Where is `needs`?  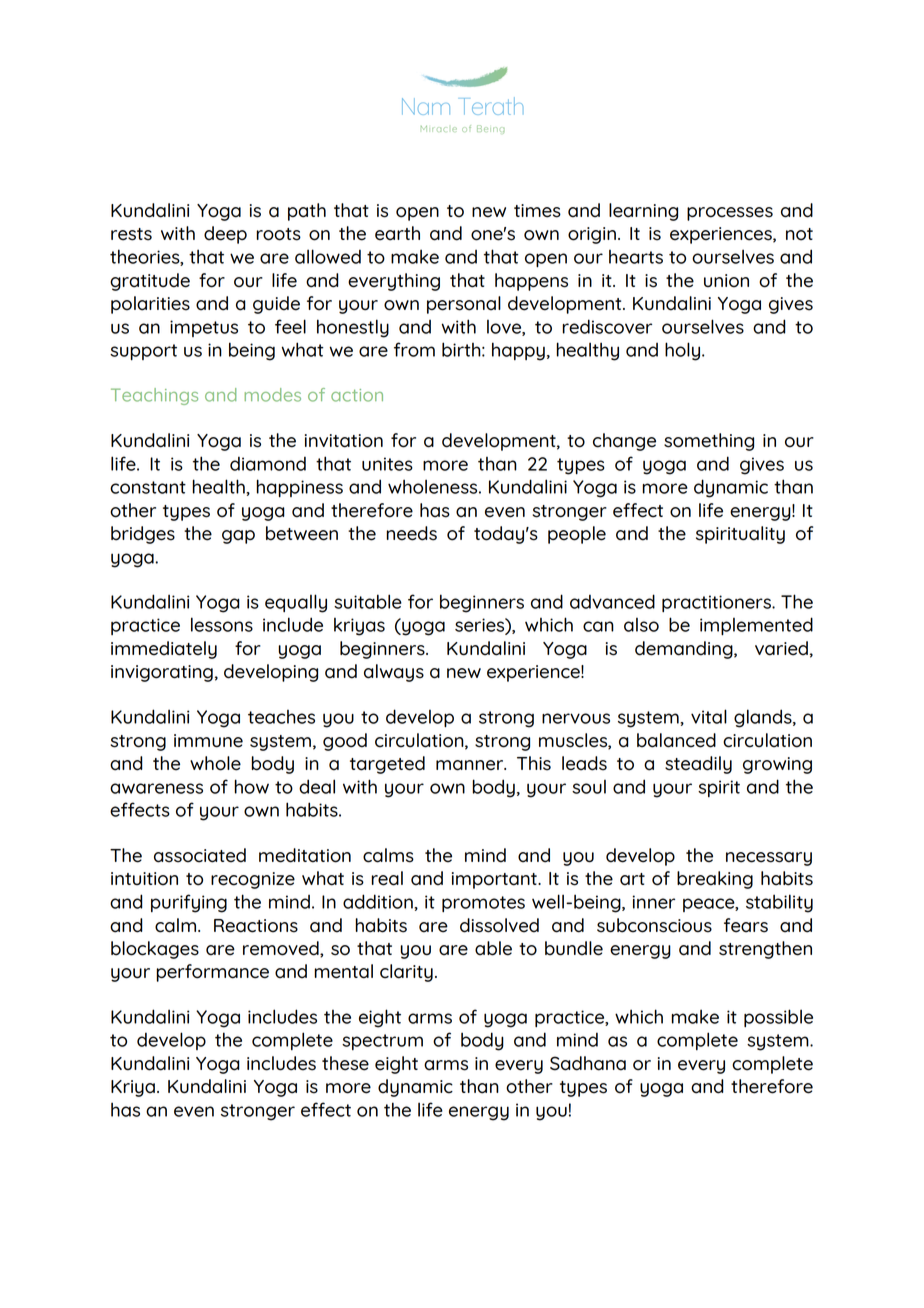 needs is located at coordinates (411, 533).
